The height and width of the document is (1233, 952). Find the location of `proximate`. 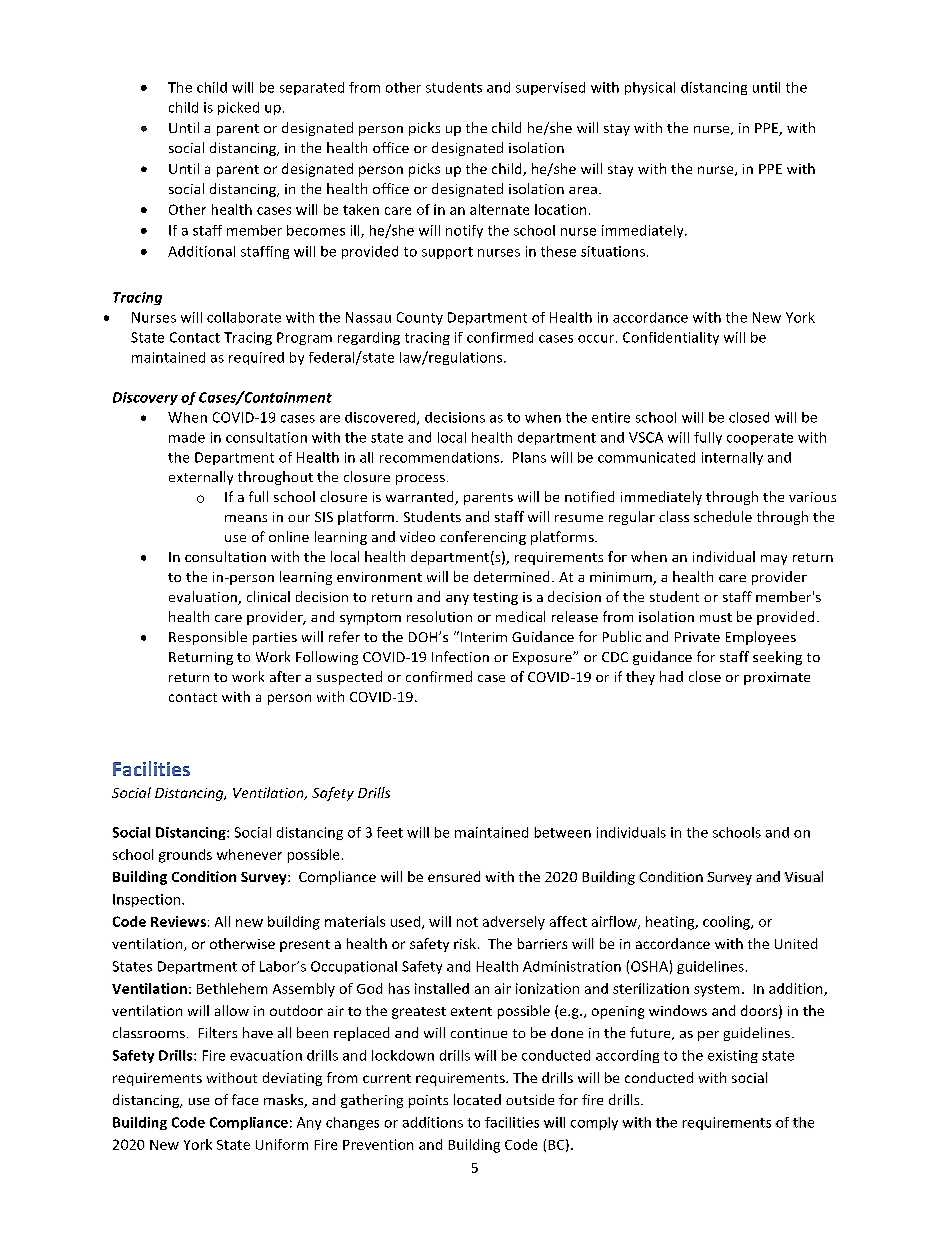

proximate is located at coordinates (777, 678).
